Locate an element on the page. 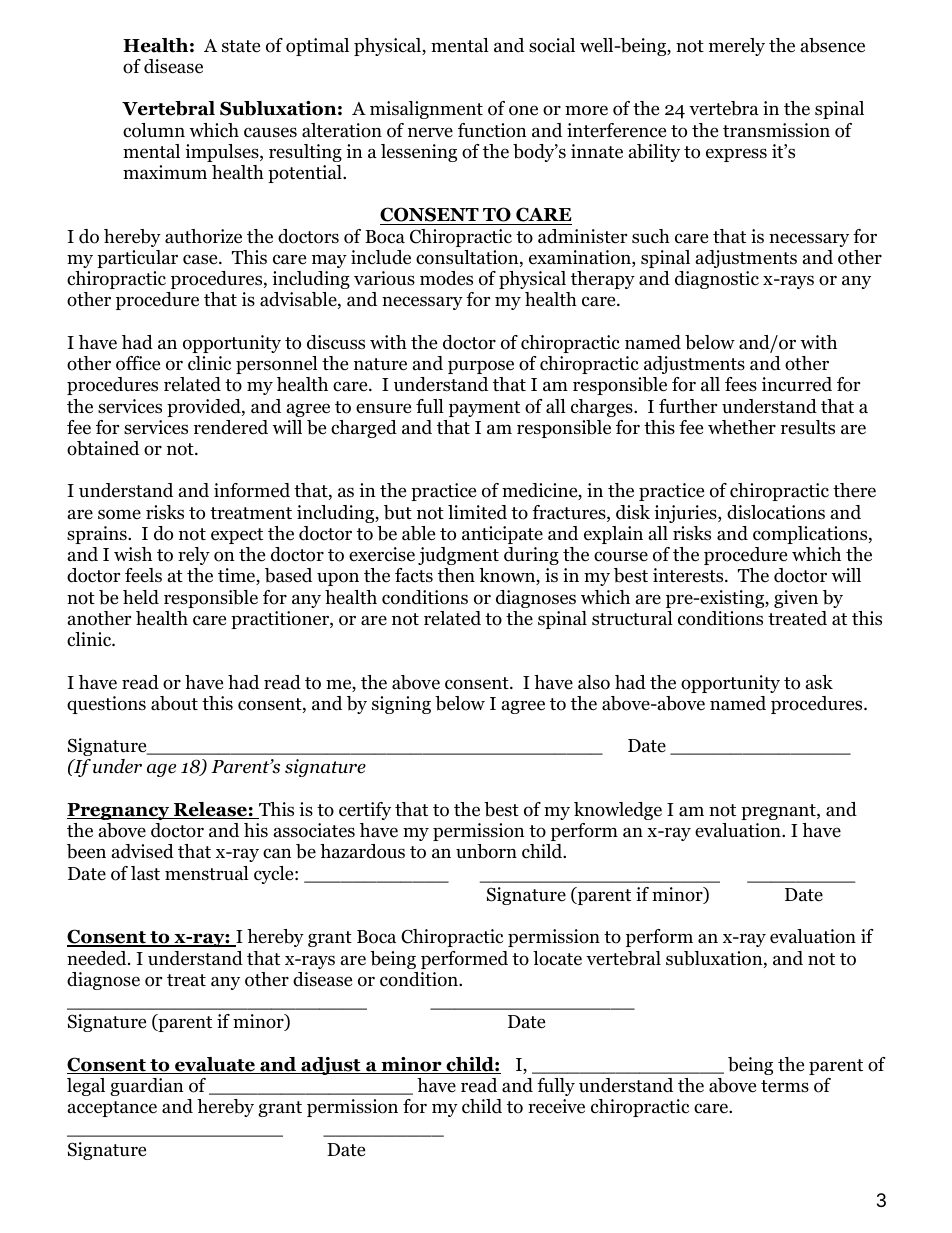 The image size is (952, 1233). feels is located at coordinates (143, 575).
